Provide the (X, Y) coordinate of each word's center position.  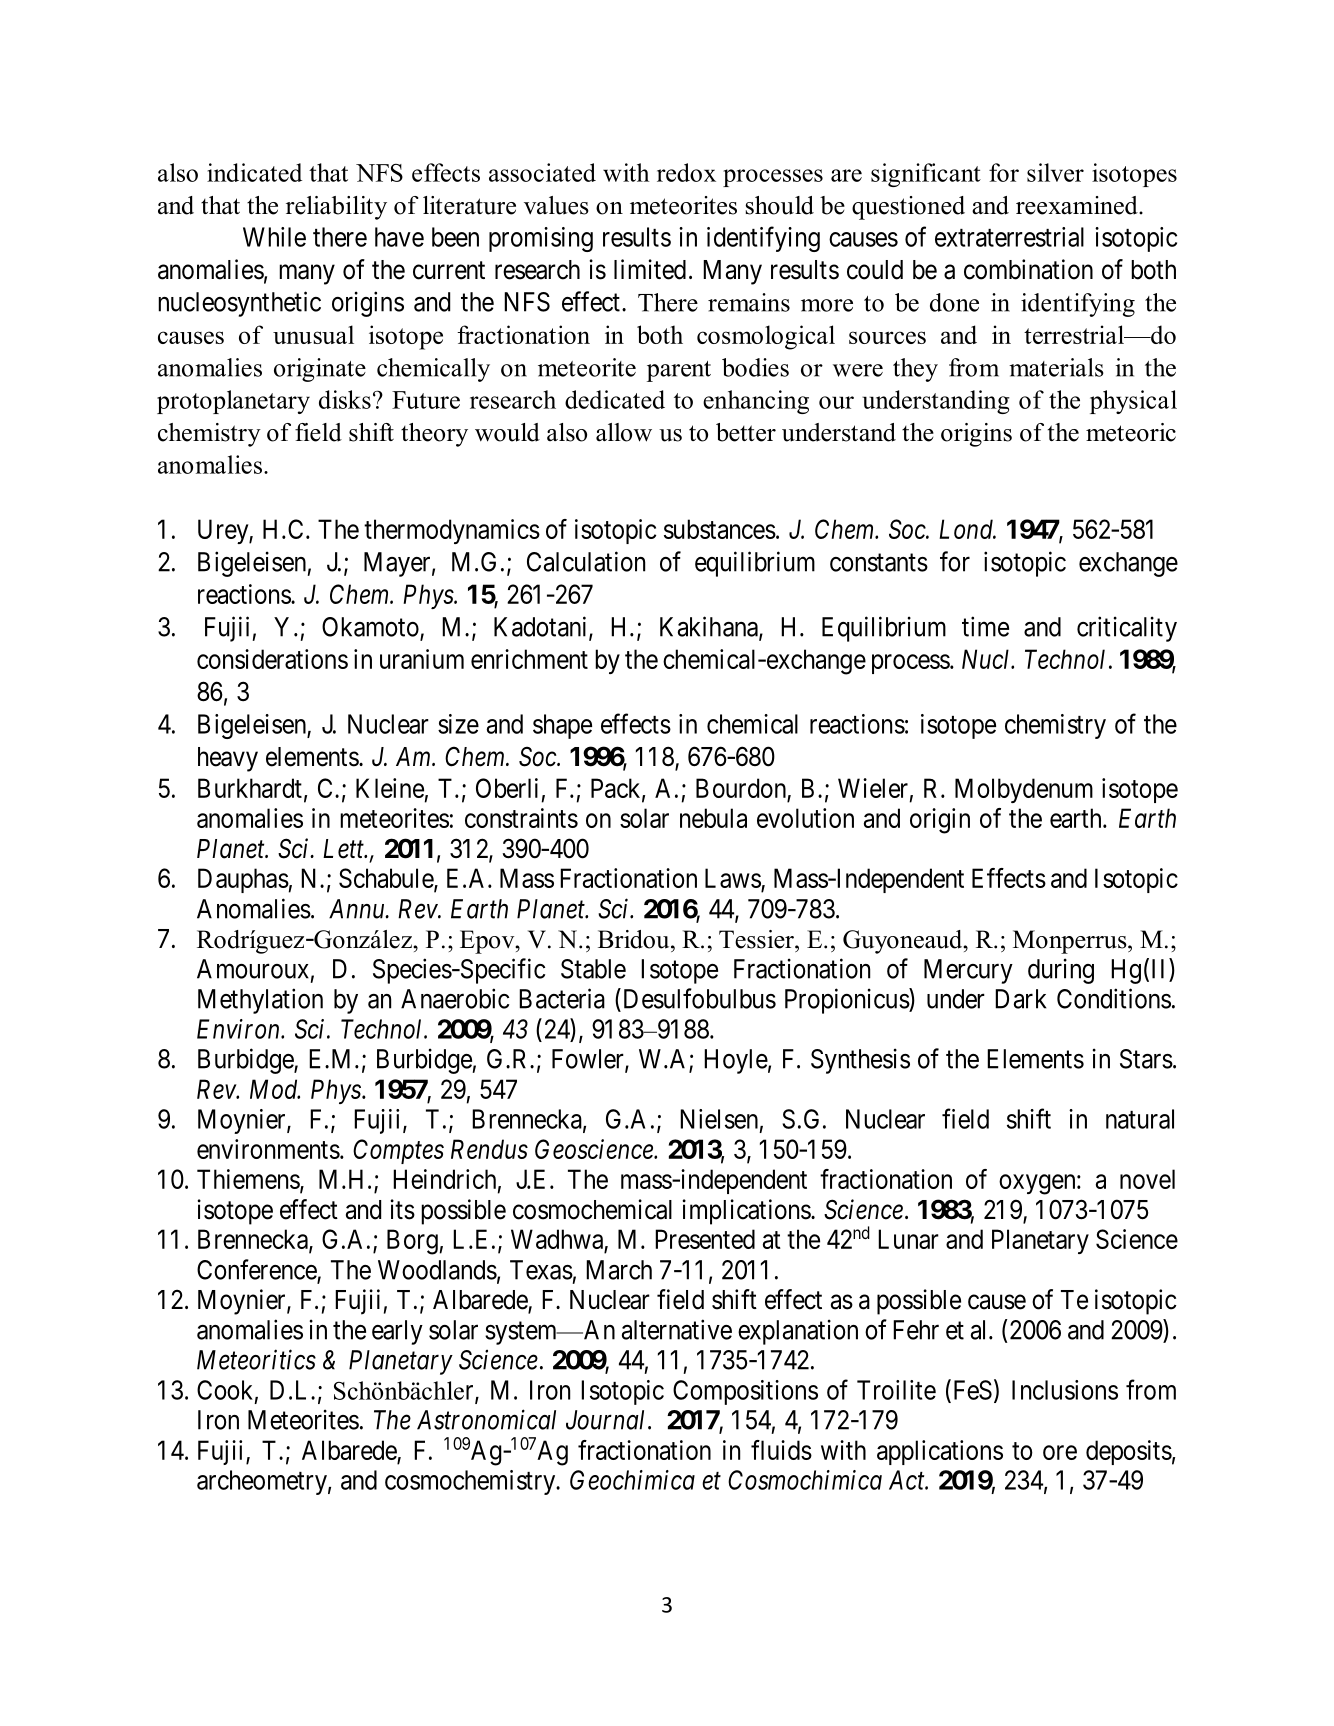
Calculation (586, 561)
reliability (336, 208)
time (985, 626)
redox (686, 172)
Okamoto (371, 628)
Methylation (260, 1001)
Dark (1020, 999)
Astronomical (486, 1419)
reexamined (1078, 205)
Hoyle (736, 1061)
